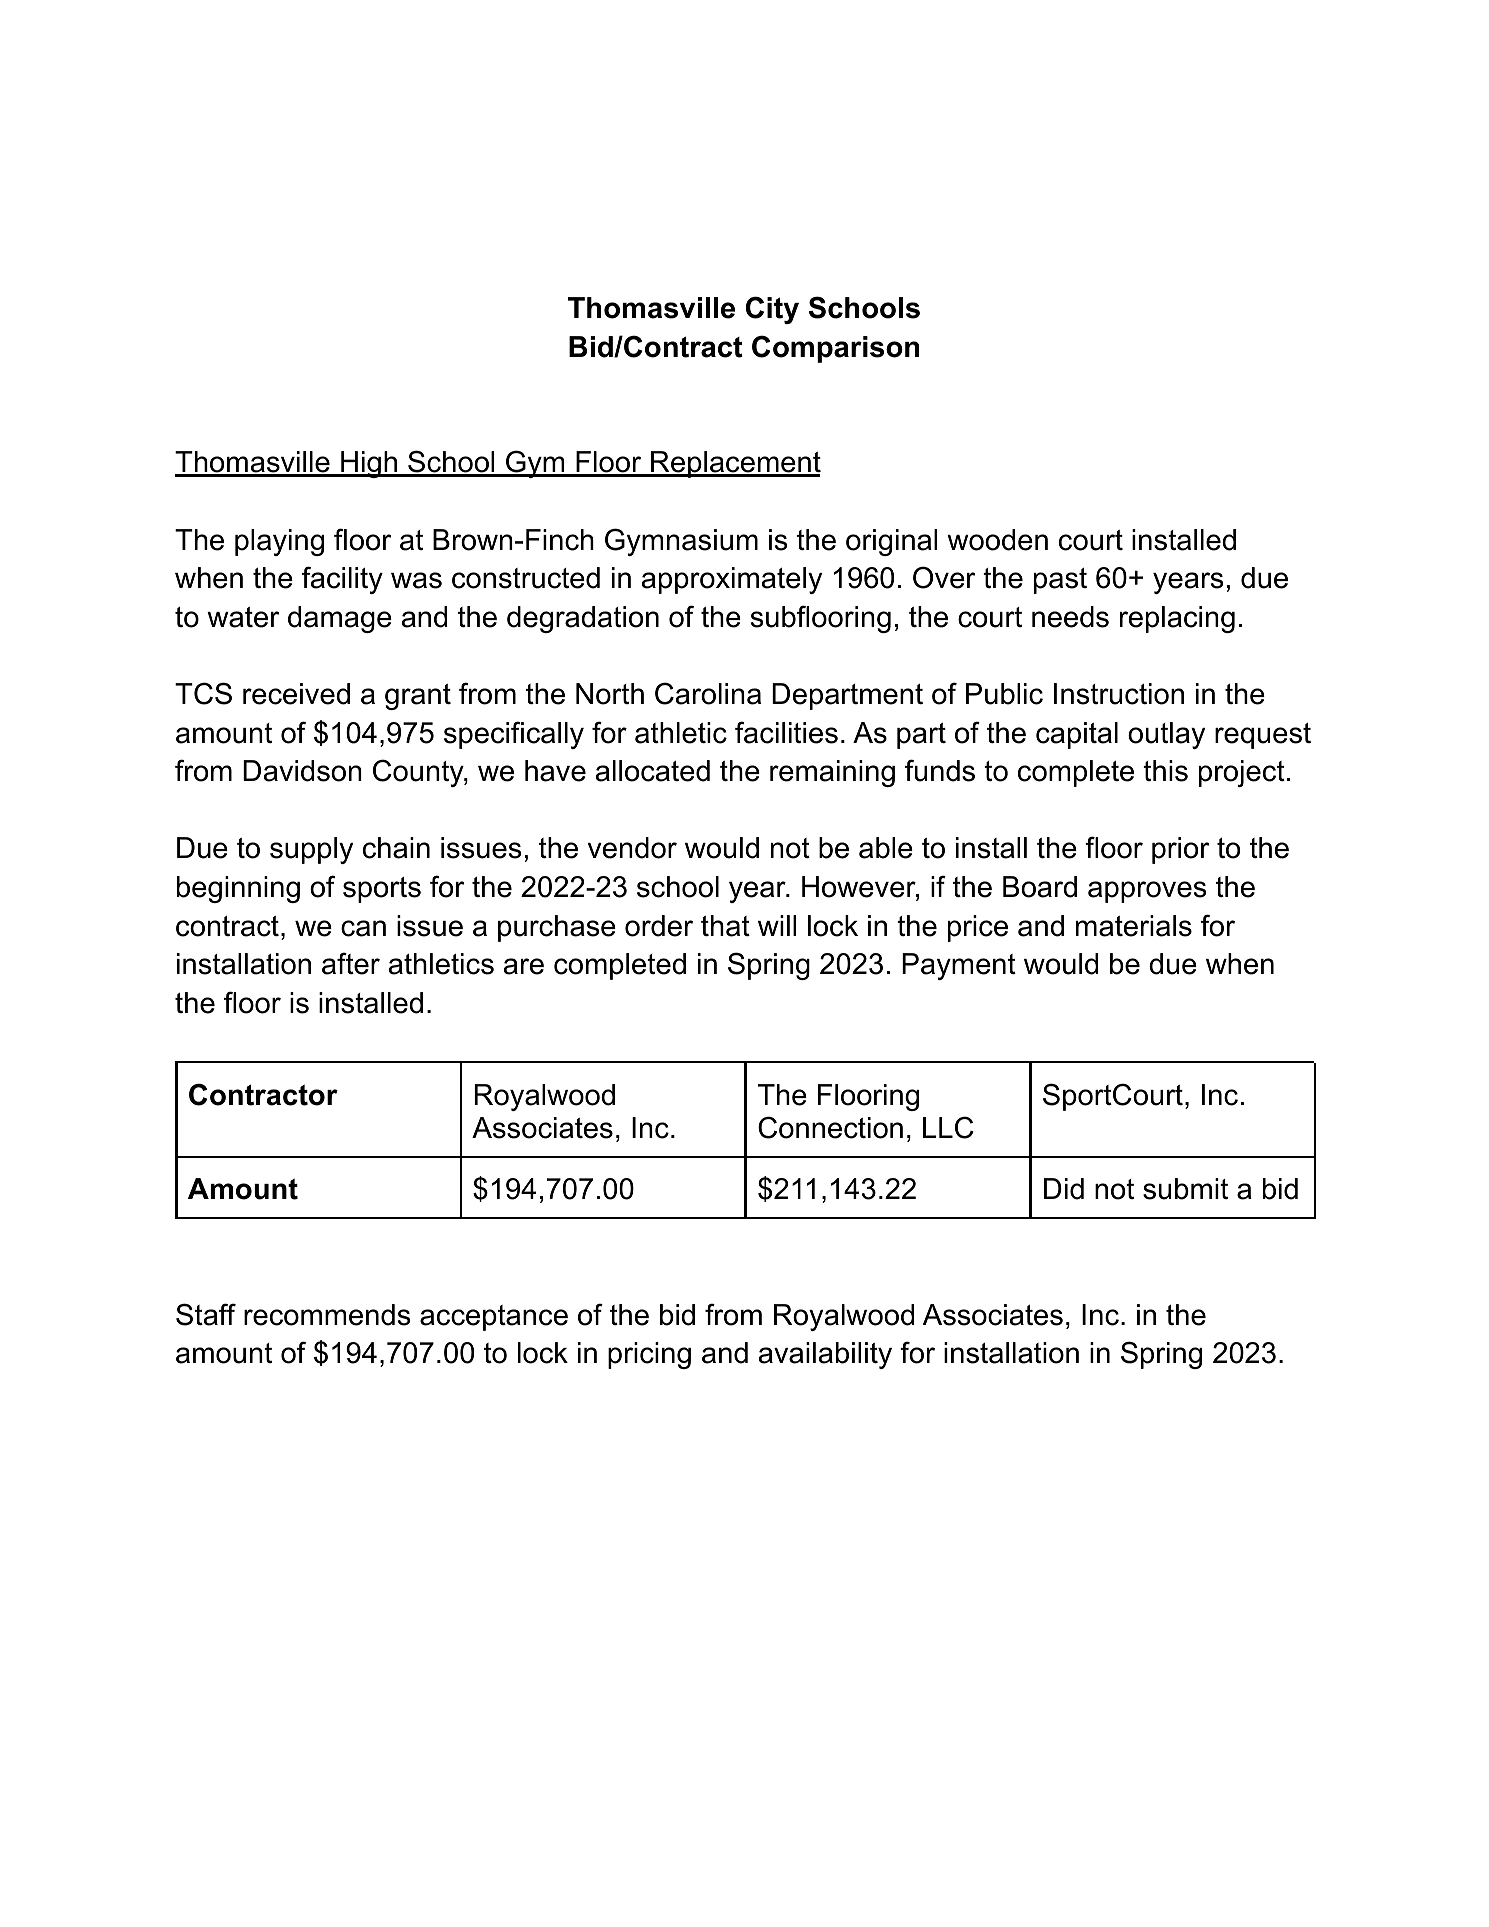 The image size is (1489, 1927). Describe the element at coordinates (369, 464) in the screenshot. I see `High` at that location.
